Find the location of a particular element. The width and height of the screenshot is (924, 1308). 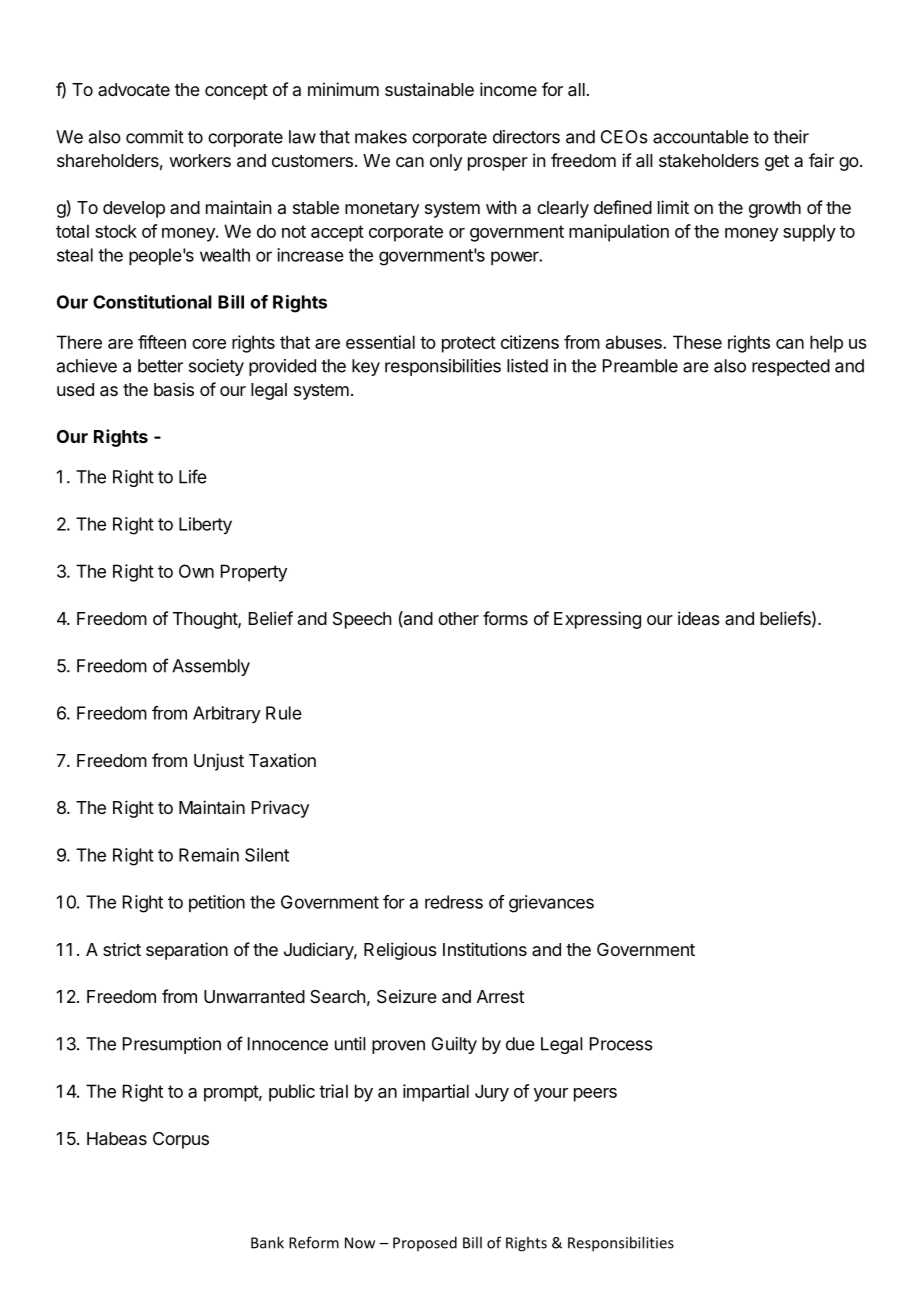

sustainable is located at coordinates (429, 89).
